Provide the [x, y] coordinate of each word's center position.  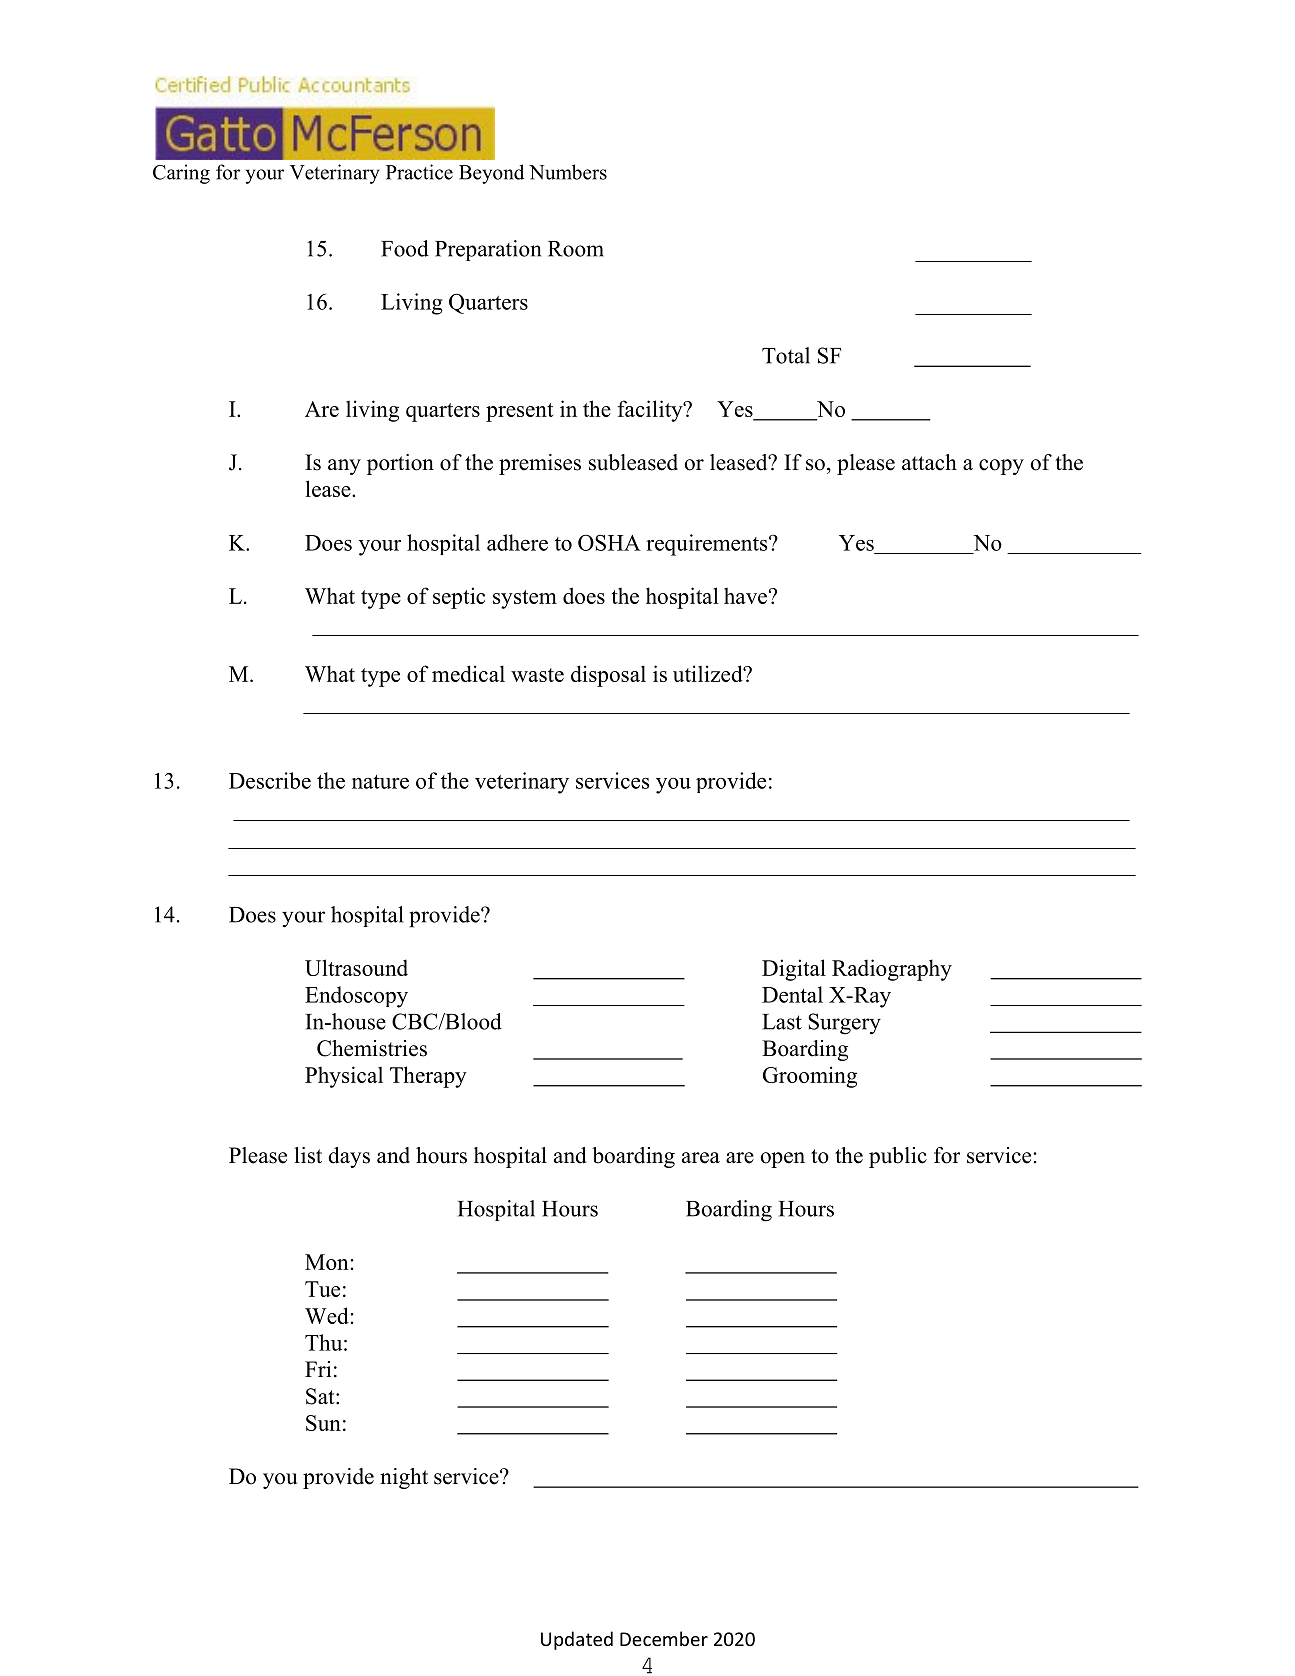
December [664, 1638]
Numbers [568, 172]
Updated [577, 1640]
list [308, 1155]
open [783, 1160]
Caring [181, 174]
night [404, 1478]
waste [537, 675]
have [745, 595]
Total [786, 355]
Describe [270, 780]
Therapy [428, 1077]
